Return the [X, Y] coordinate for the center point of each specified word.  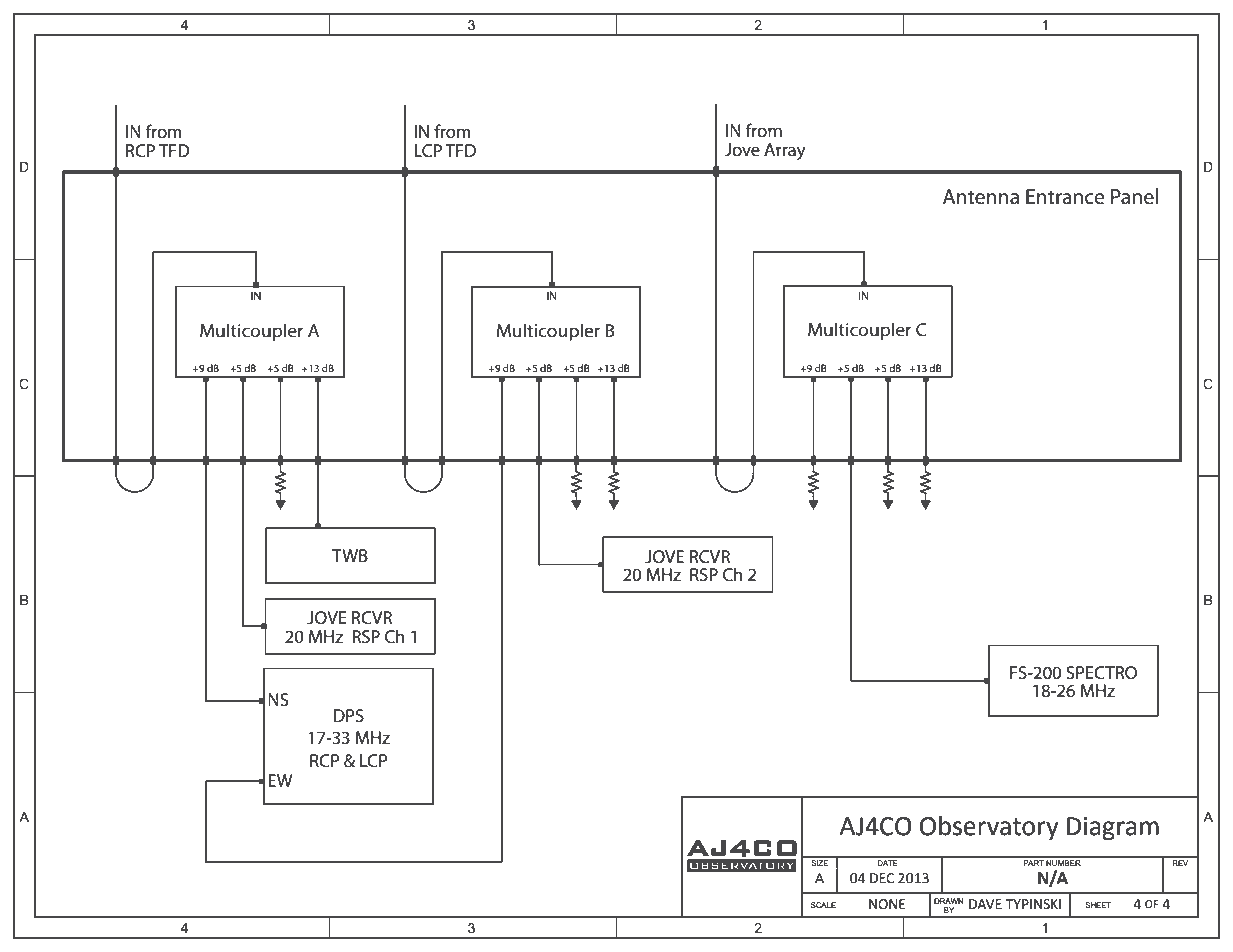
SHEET [1098, 905]
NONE [887, 904]
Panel [1134, 196]
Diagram [1113, 829]
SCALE [823, 905]
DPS [349, 715]
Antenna [981, 197]
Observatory [989, 828]
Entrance [1065, 197]
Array [785, 151]
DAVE [985, 904]
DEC [882, 878]
